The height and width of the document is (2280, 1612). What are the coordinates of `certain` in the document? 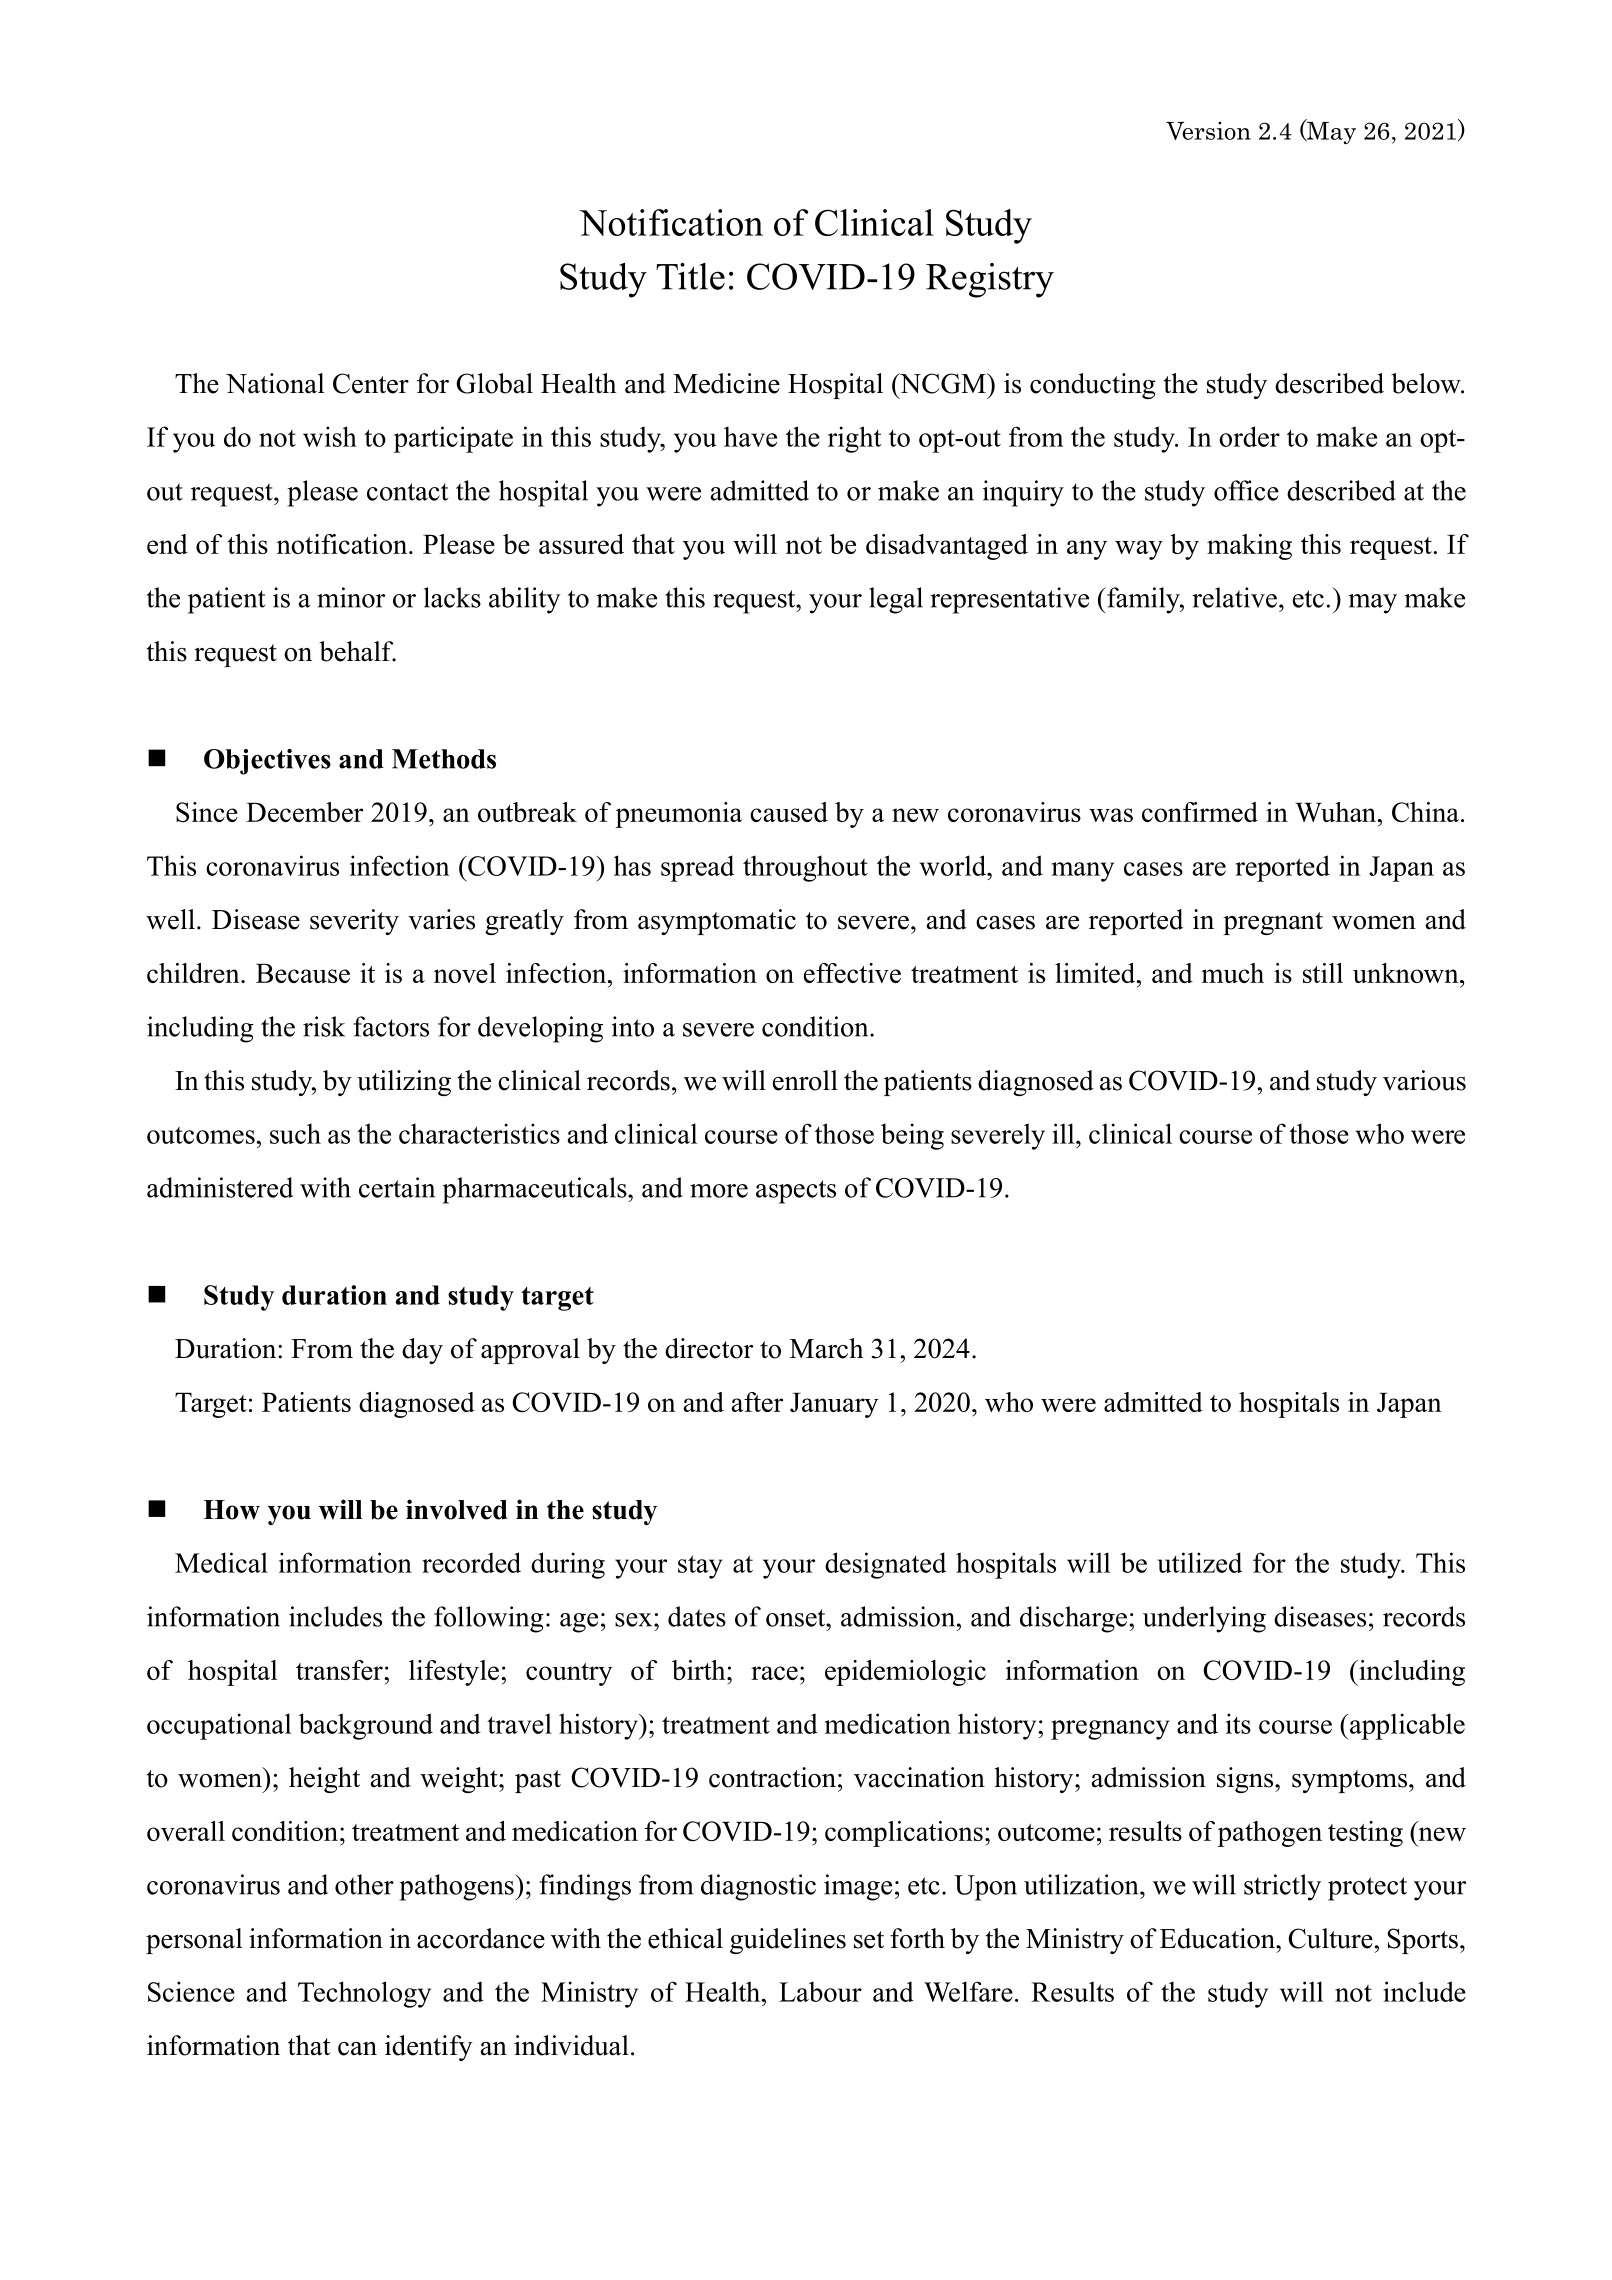 It's located at (397, 1187).
